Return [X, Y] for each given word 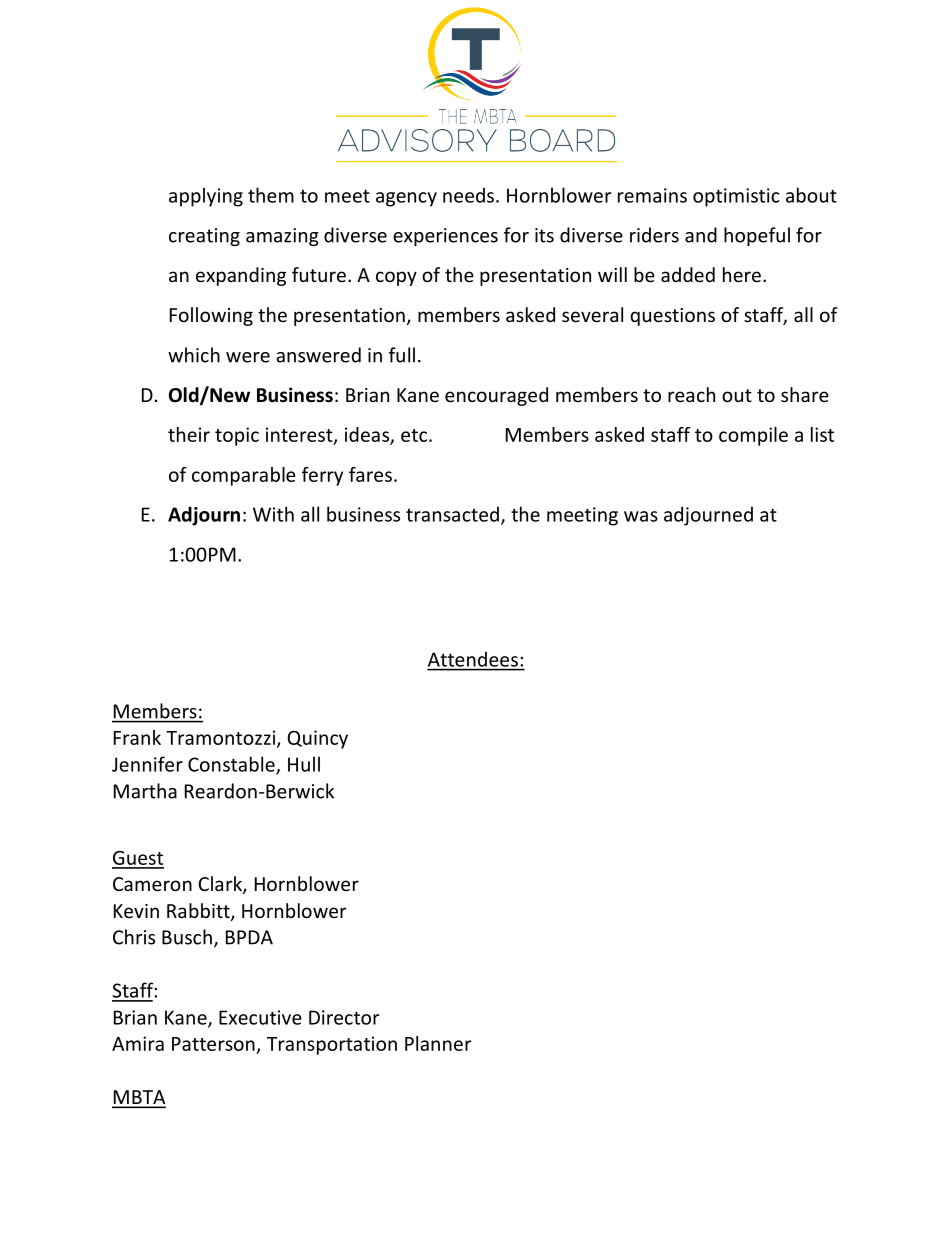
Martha [145, 791]
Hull [304, 764]
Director [344, 1017]
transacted [452, 514]
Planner [438, 1043]
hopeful [757, 236]
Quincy [318, 739]
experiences [445, 237]
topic [237, 436]
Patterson [213, 1044]
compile [753, 436]
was [641, 516]
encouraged [496, 396]
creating [204, 237]
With [273, 514]
